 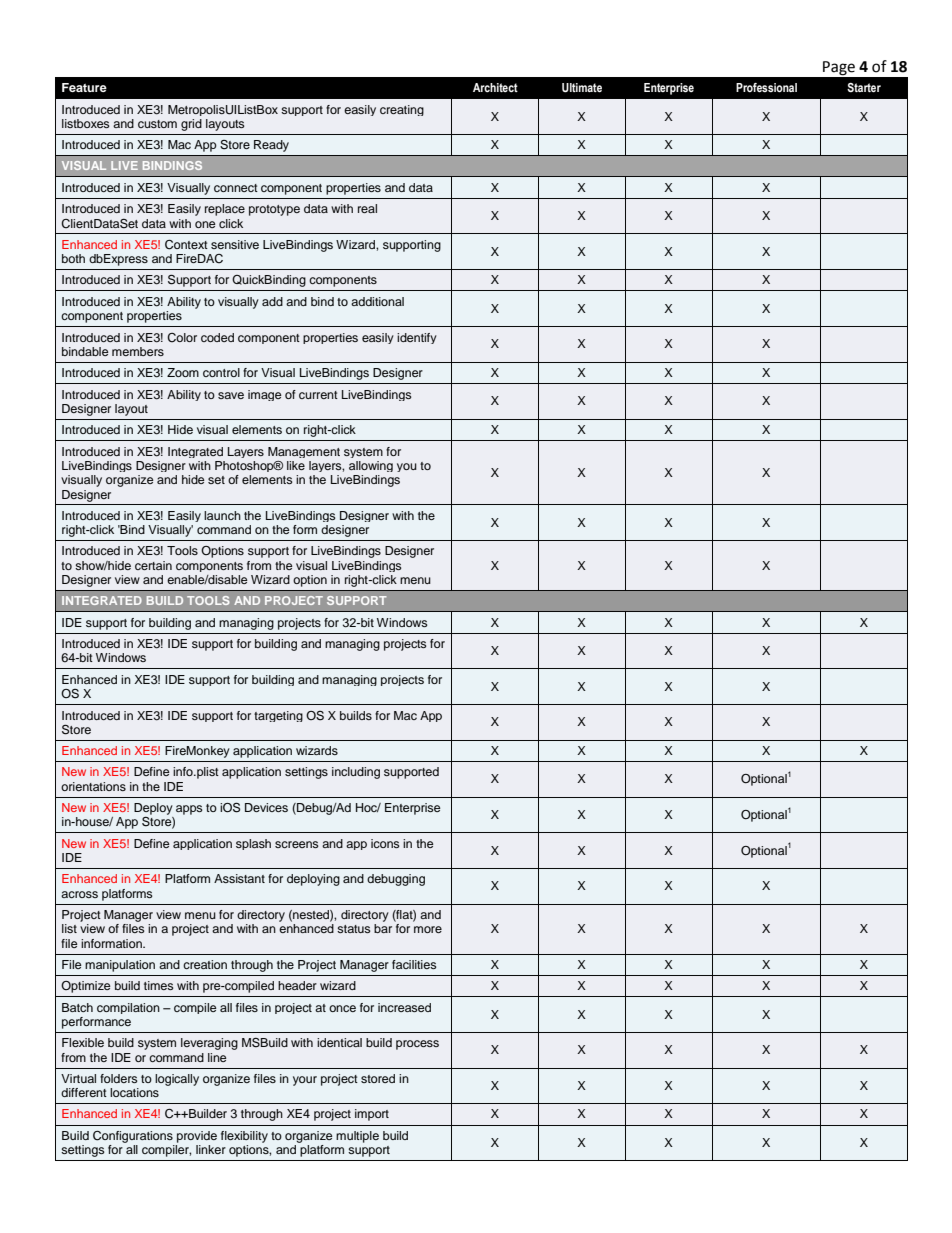 I want to click on import, so click(x=372, y=1115).
